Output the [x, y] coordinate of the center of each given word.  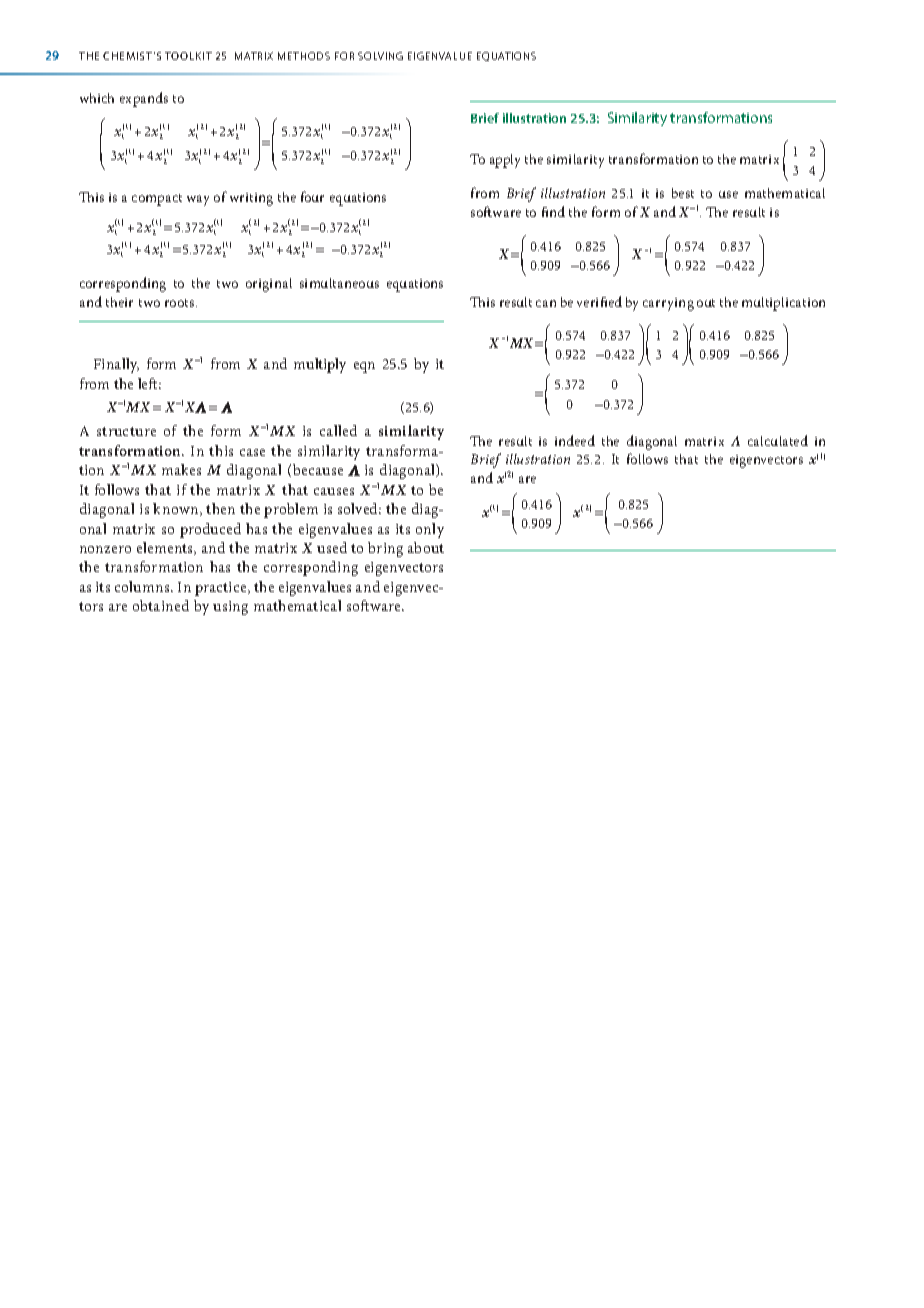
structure [126, 431]
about [426, 547]
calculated [778, 440]
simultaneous [339, 283]
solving [380, 56]
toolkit [188, 56]
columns [143, 586]
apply [505, 161]
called [338, 430]
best [683, 193]
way [198, 200]
